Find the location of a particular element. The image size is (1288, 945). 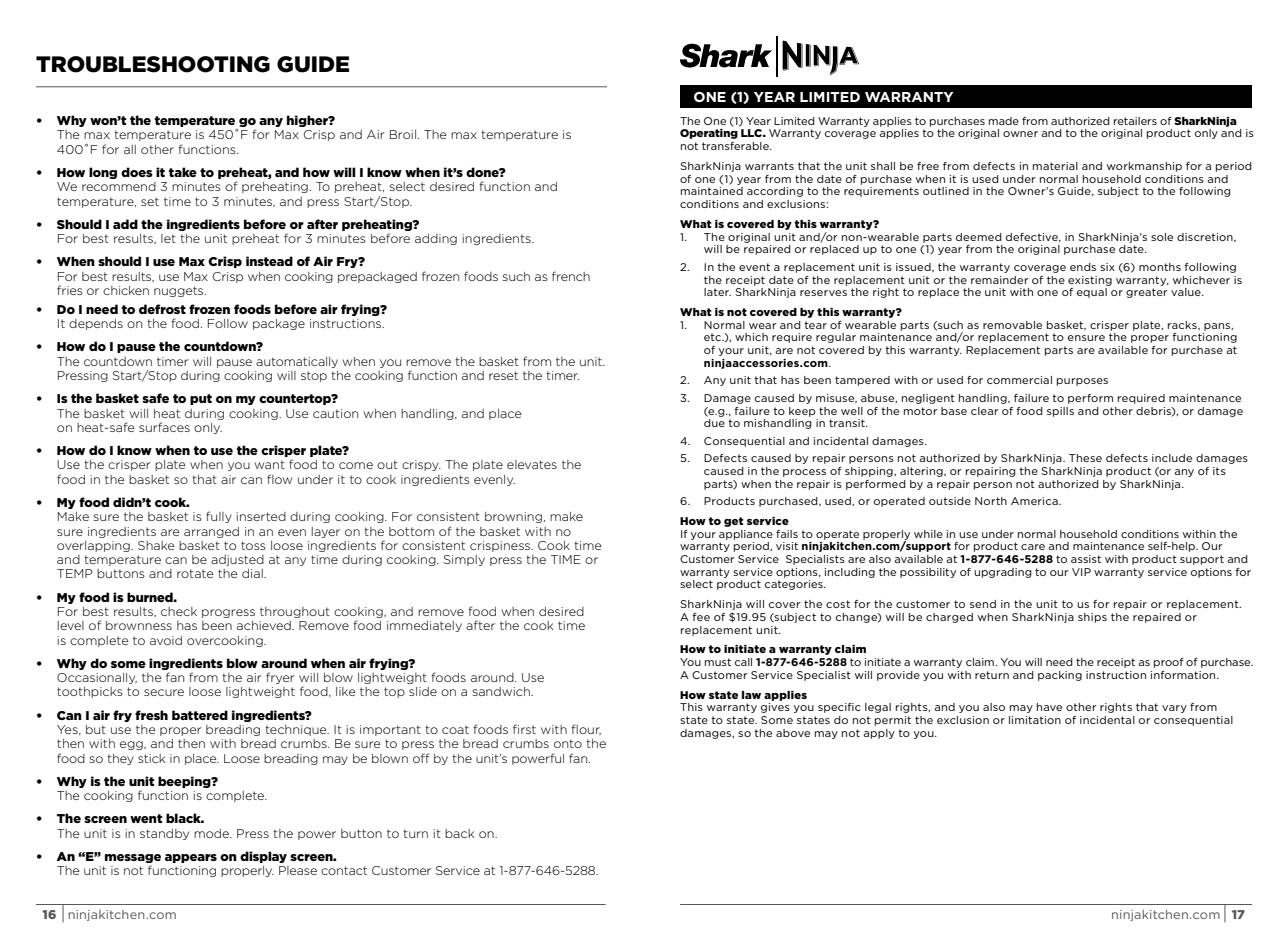

VIP is located at coordinates (1081, 572).
